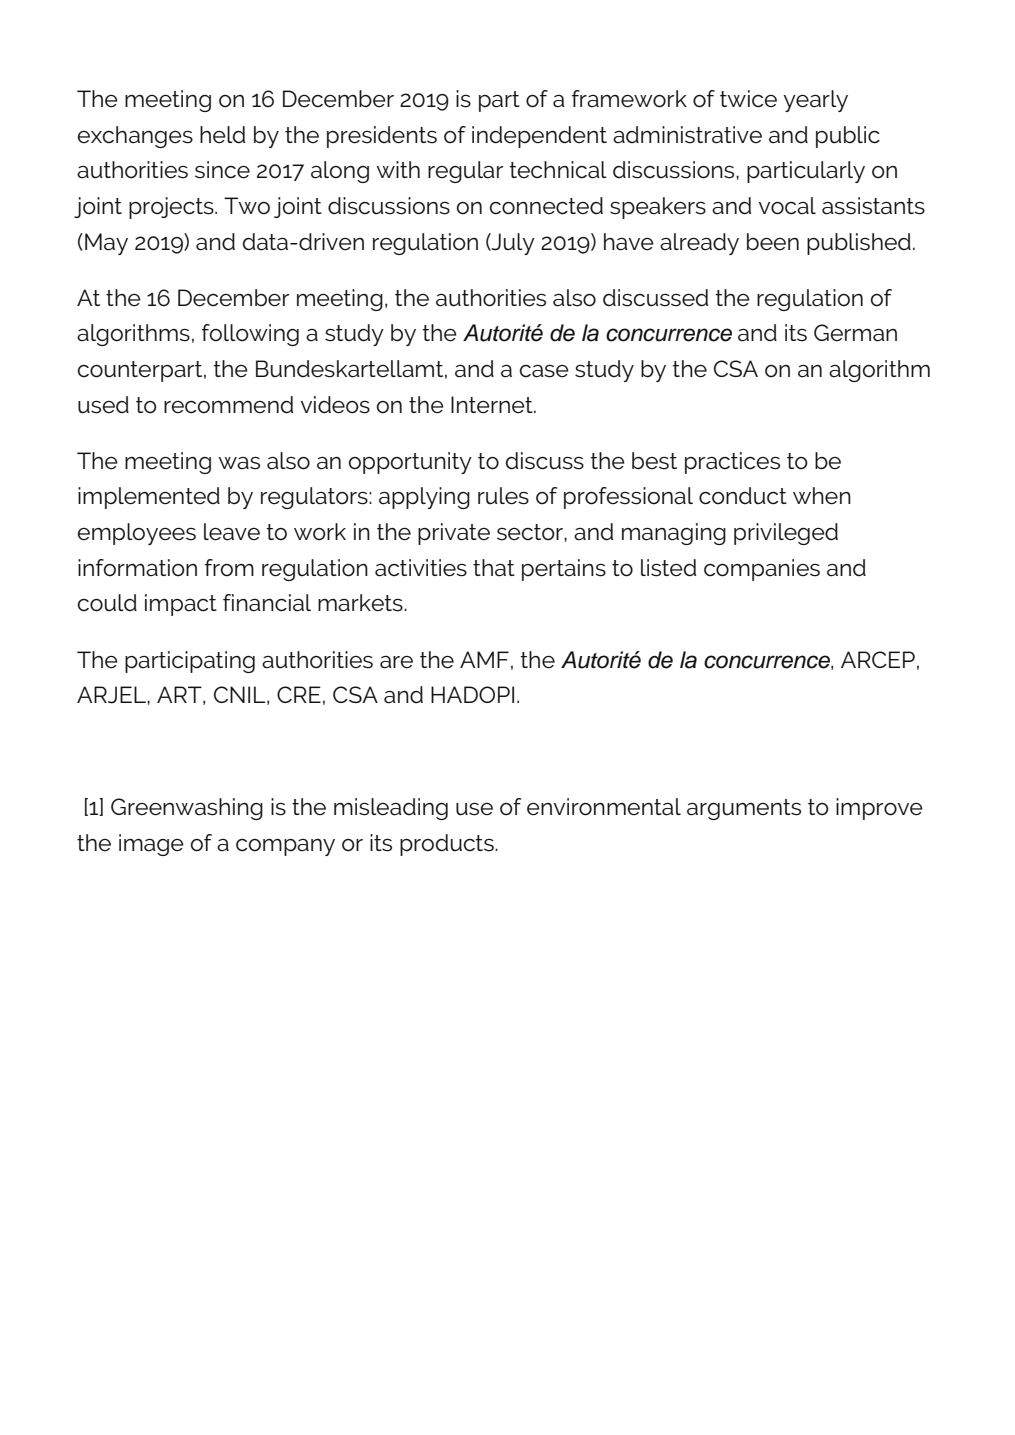 The width and height of the image is (1015, 1435). Describe the element at coordinates (732, 463) in the image. I see `practices` at that location.
